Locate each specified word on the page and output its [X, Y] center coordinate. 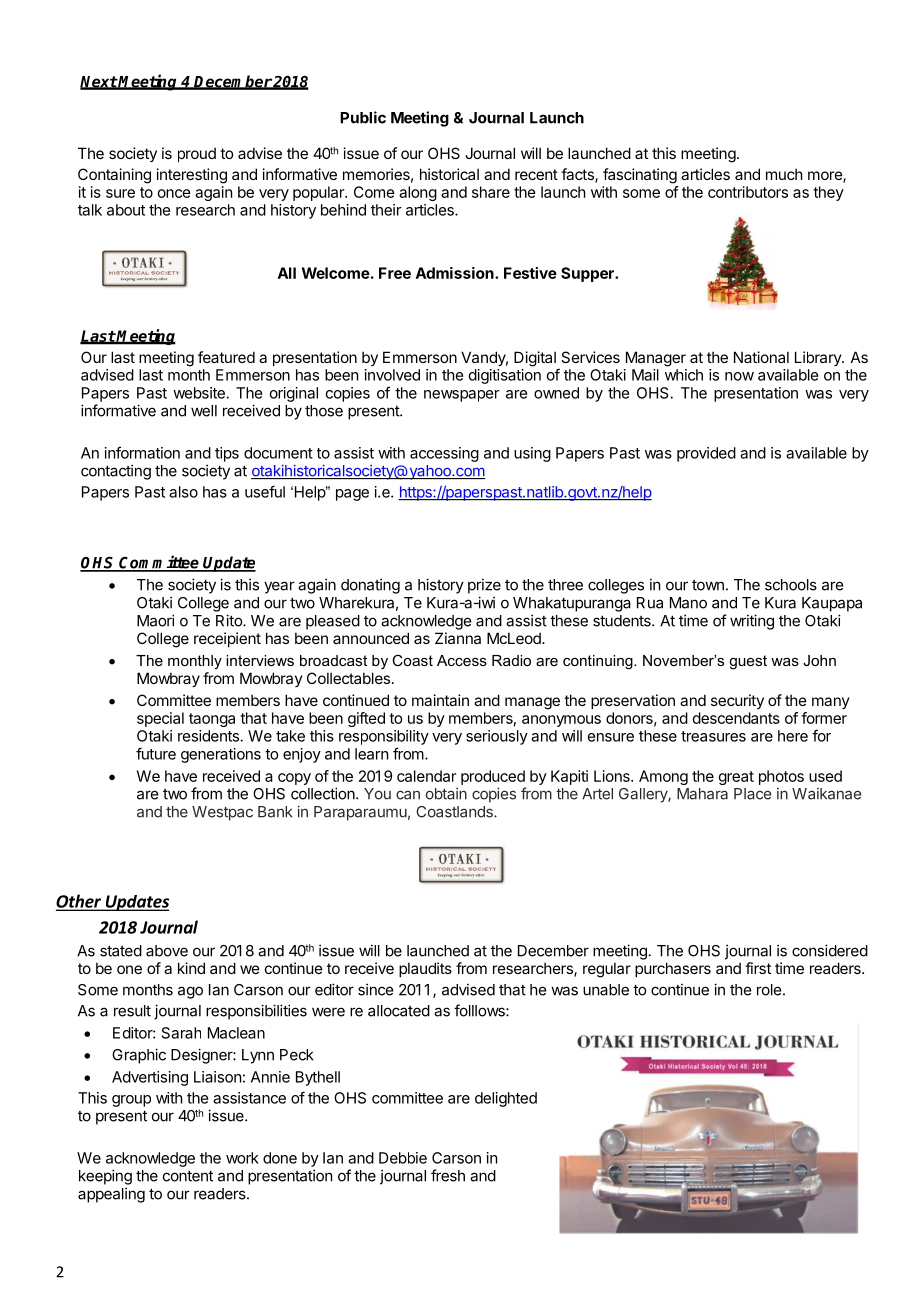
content [188, 1176]
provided [706, 454]
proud [197, 155]
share [491, 192]
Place [752, 794]
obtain [446, 794]
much [784, 174]
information [142, 452]
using [532, 454]
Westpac [222, 813]
